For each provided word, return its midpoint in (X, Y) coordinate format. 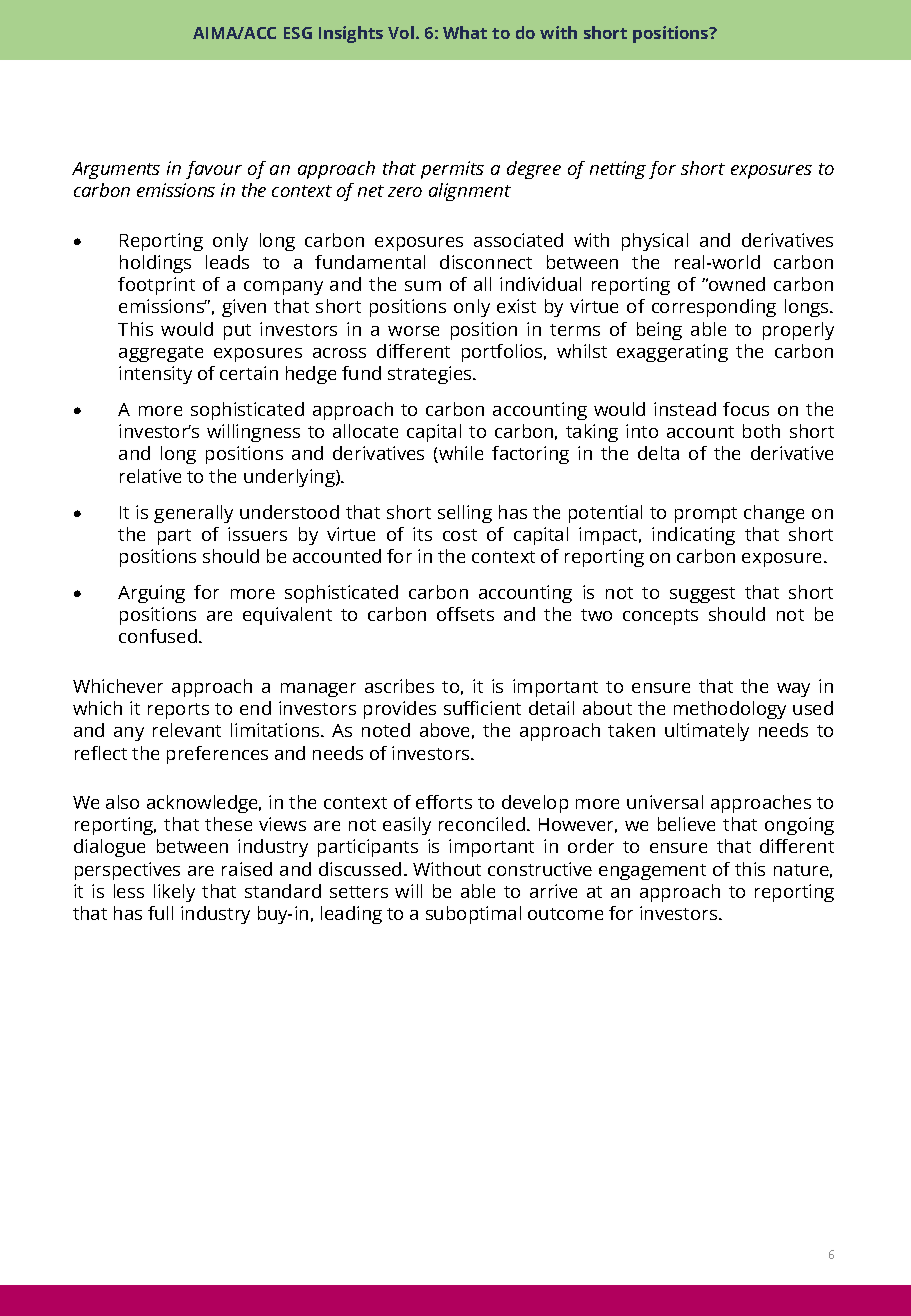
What (465, 32)
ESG (298, 33)
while (460, 454)
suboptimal (473, 915)
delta (658, 453)
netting (618, 170)
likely (174, 893)
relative (150, 476)
